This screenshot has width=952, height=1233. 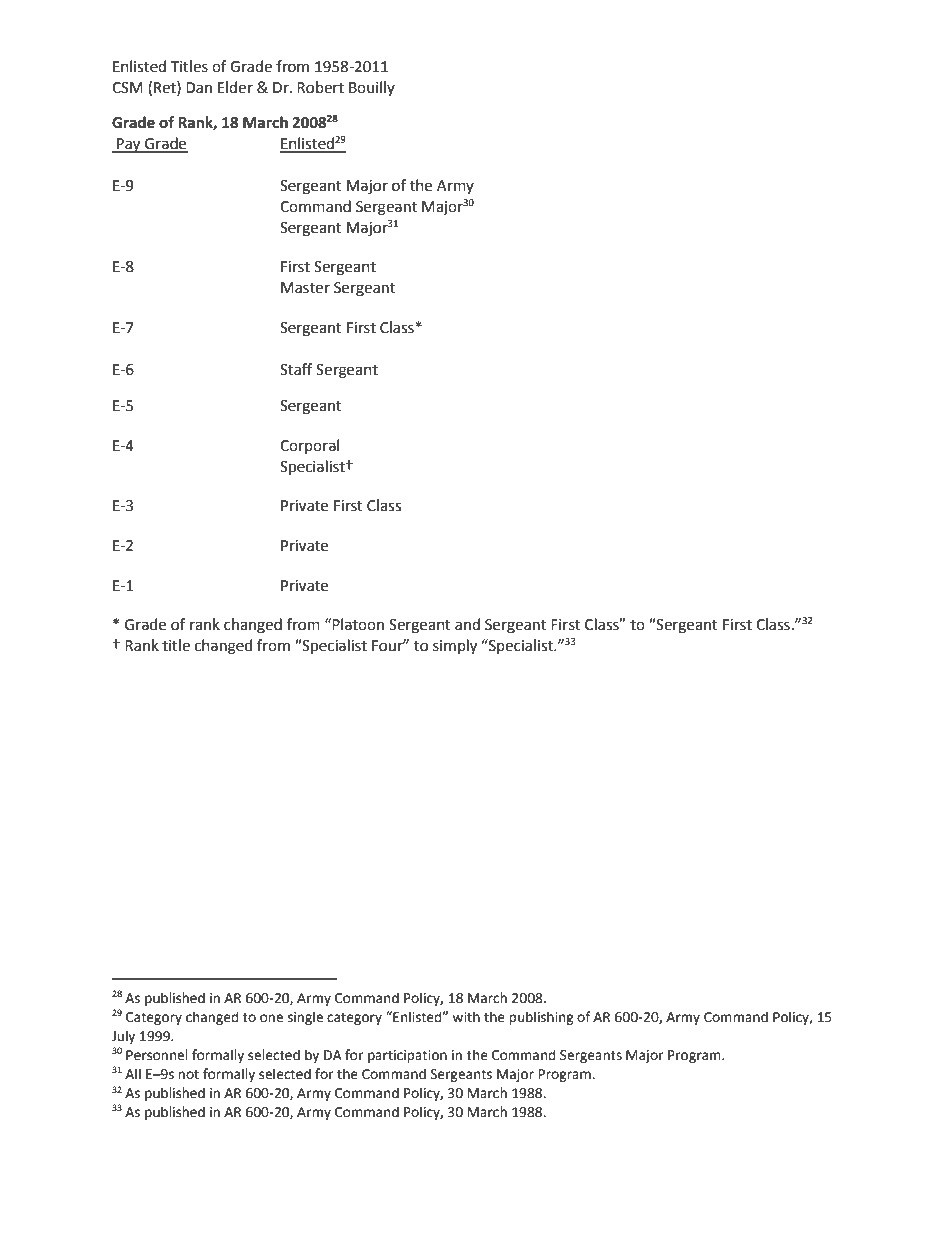 What do you see at coordinates (455, 647) in the screenshot?
I see `simply` at bounding box center [455, 647].
